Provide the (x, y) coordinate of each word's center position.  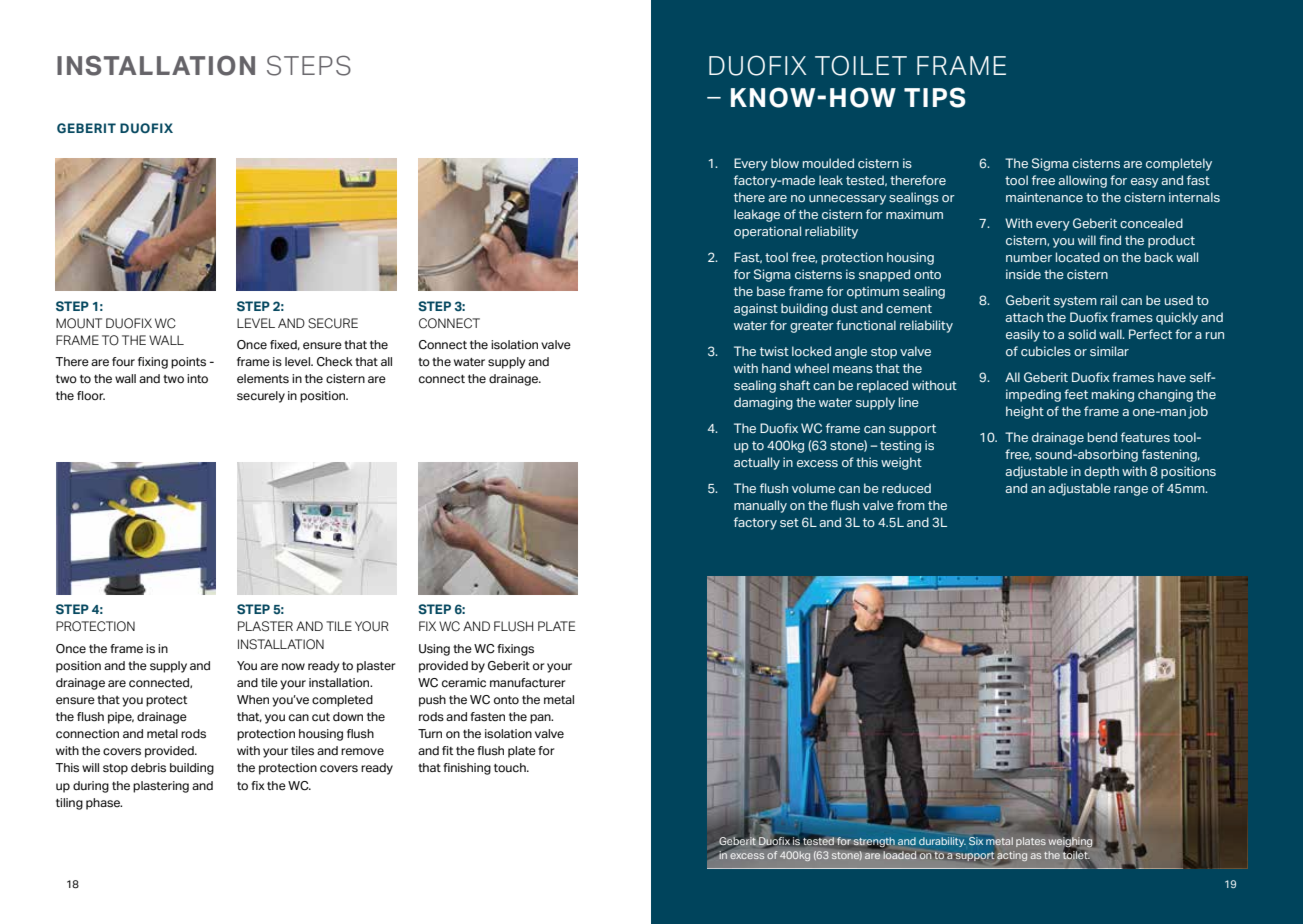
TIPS (935, 97)
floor (91, 395)
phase (104, 804)
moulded (828, 163)
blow (785, 163)
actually (757, 463)
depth (1101, 472)
